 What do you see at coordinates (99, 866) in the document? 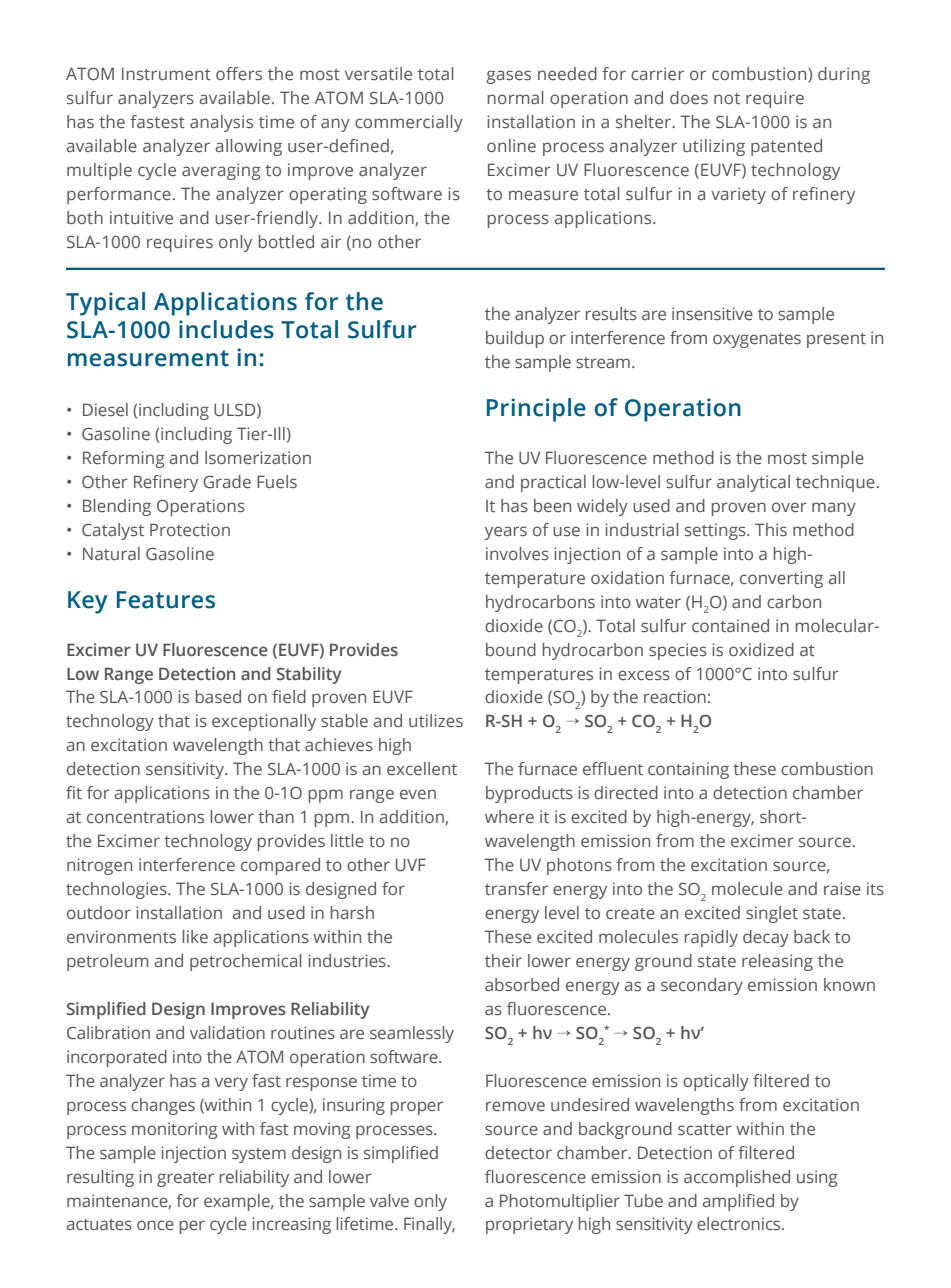
I see `nitrogen` at bounding box center [99, 866].
